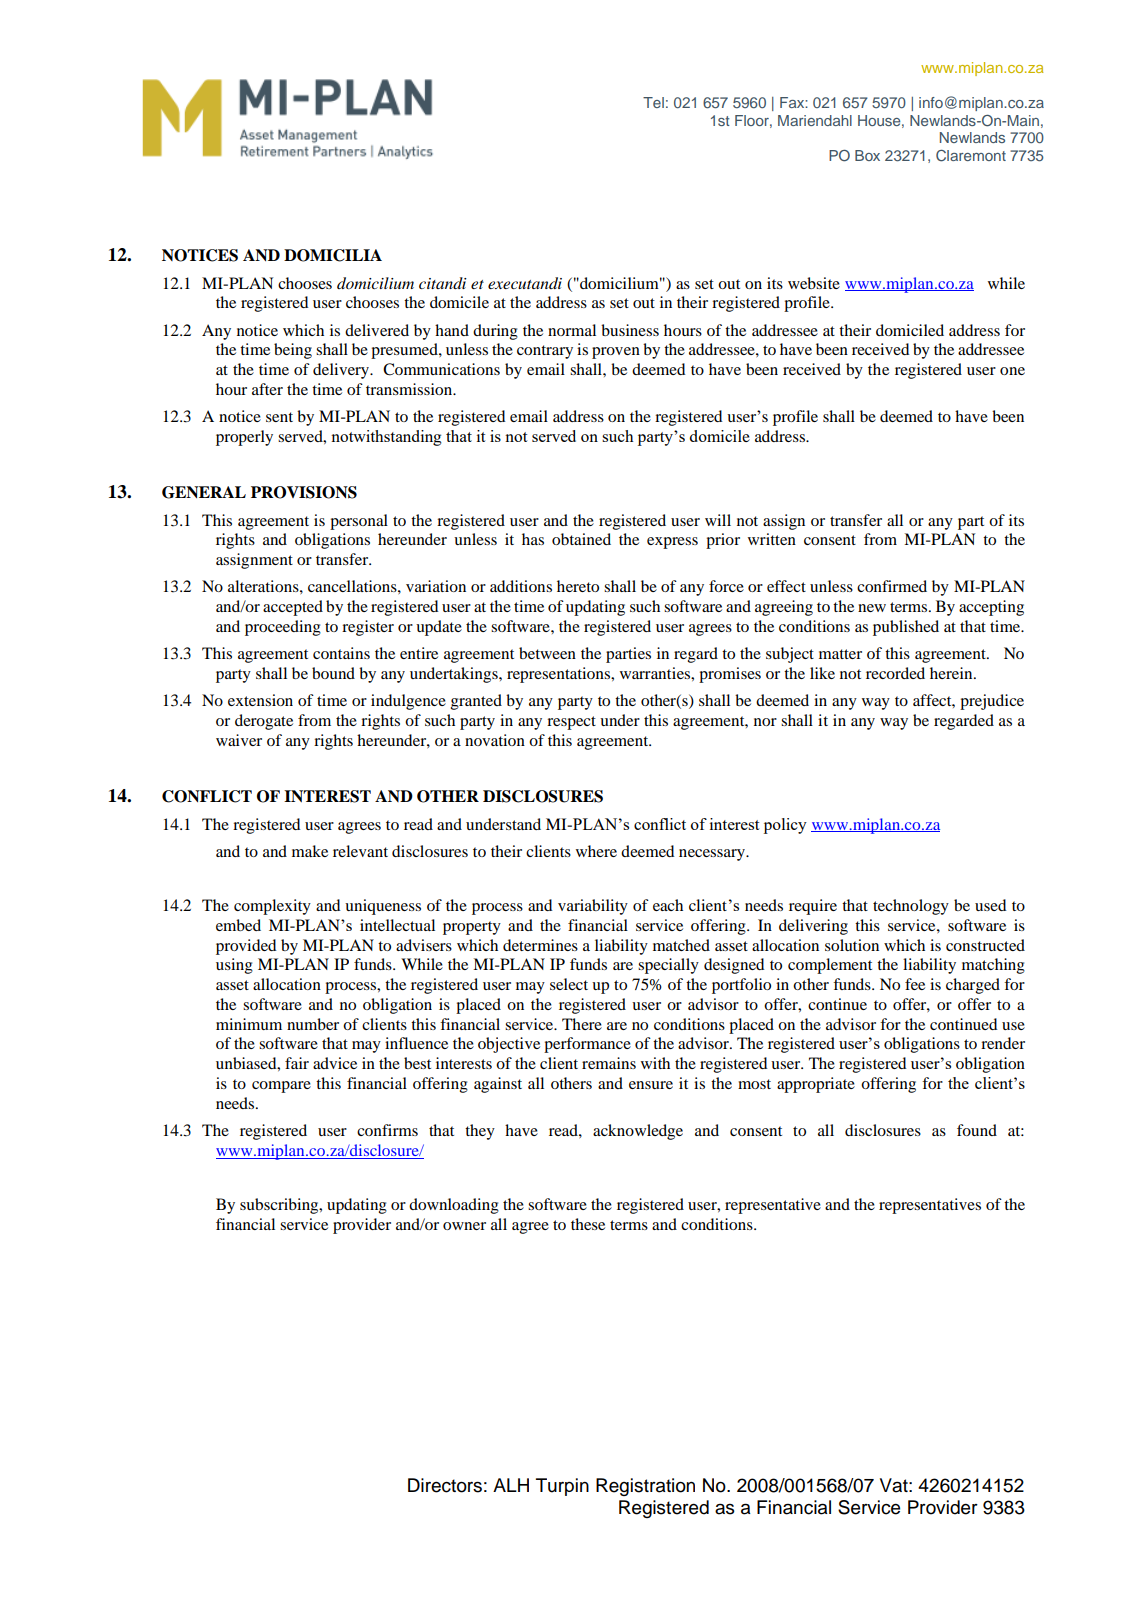 This screenshot has height=1604, width=1133. I want to click on business, so click(630, 330).
